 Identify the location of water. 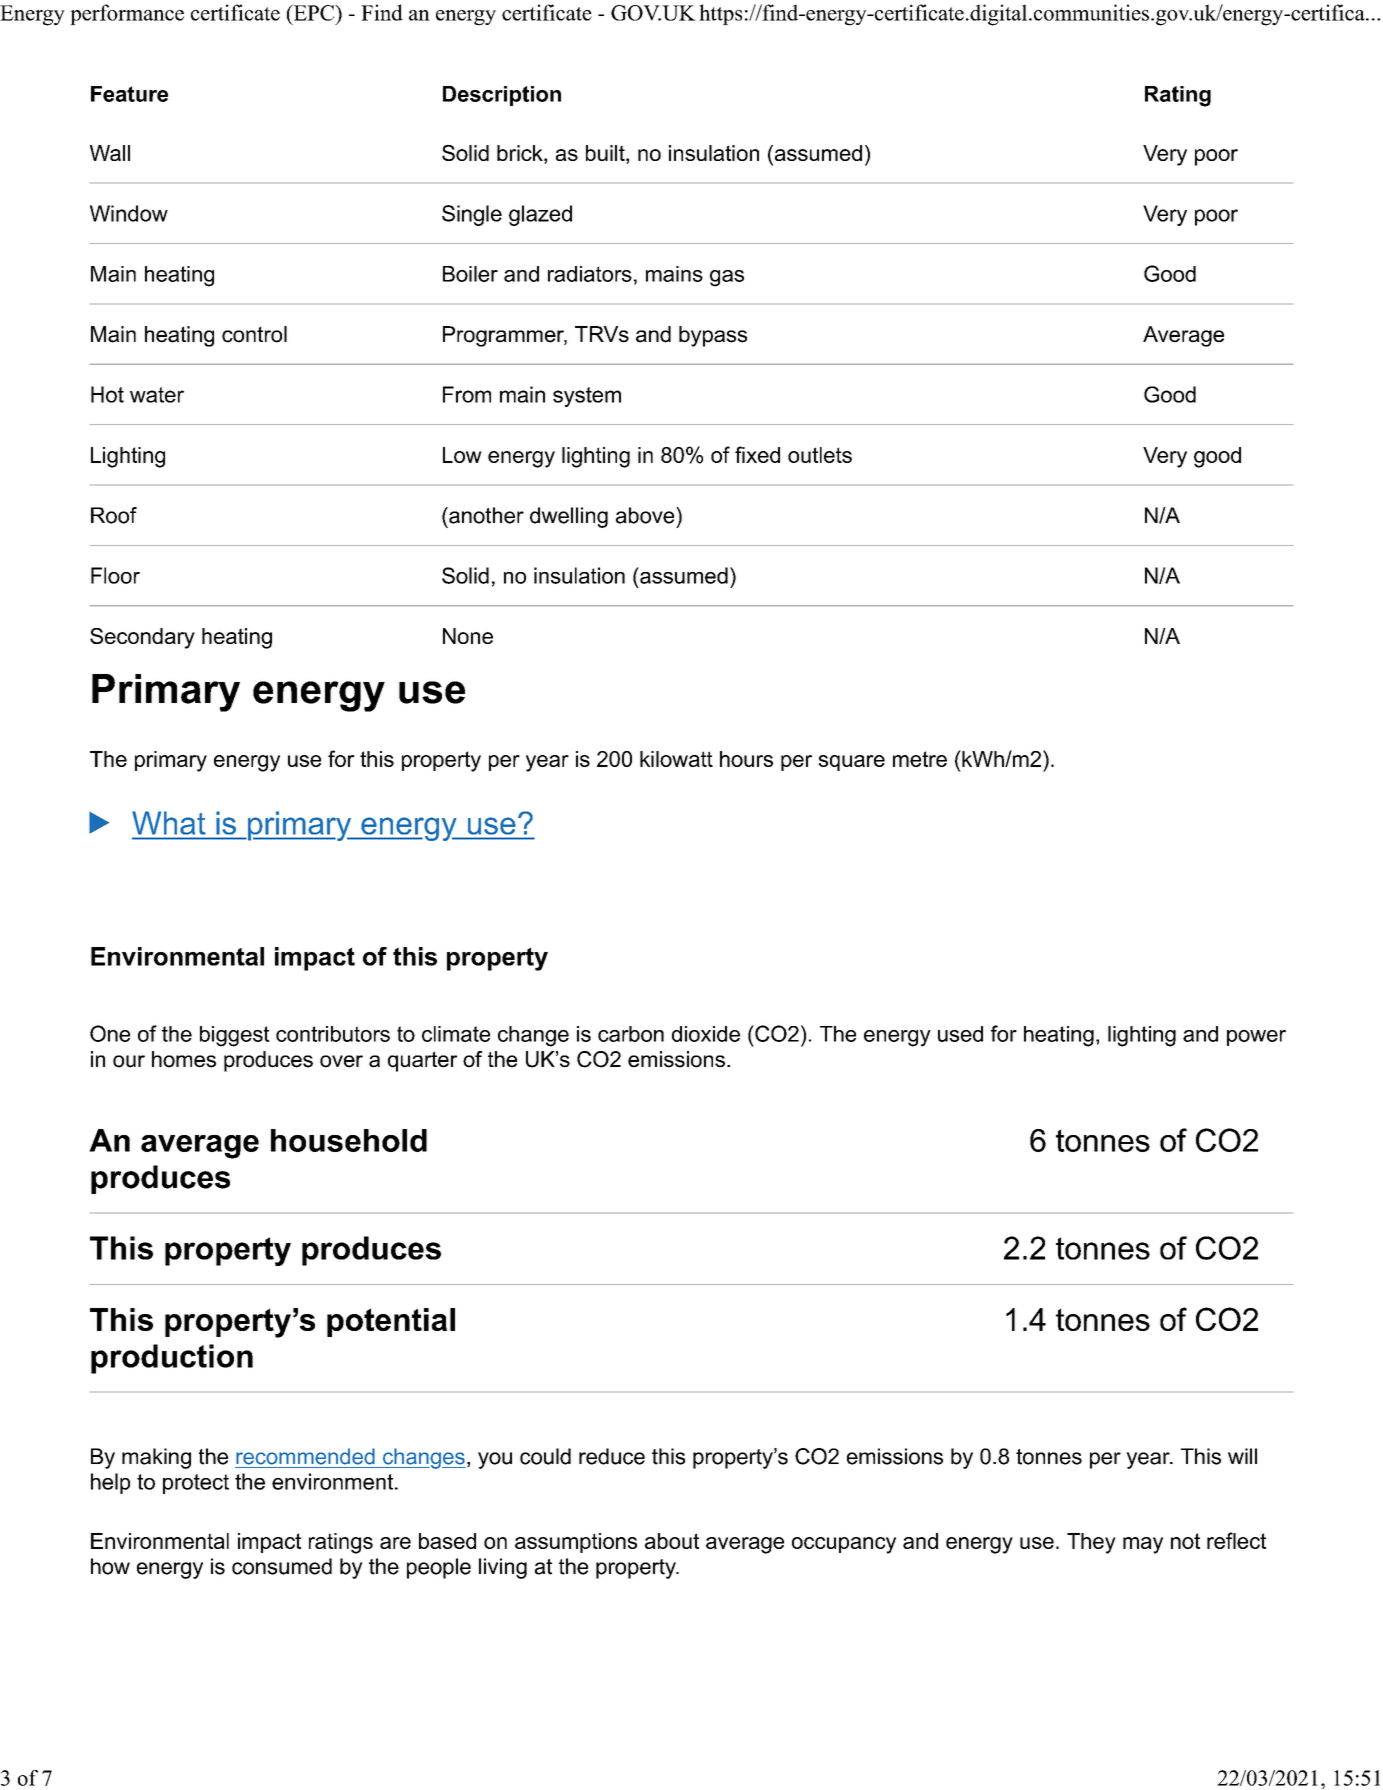
(157, 395).
